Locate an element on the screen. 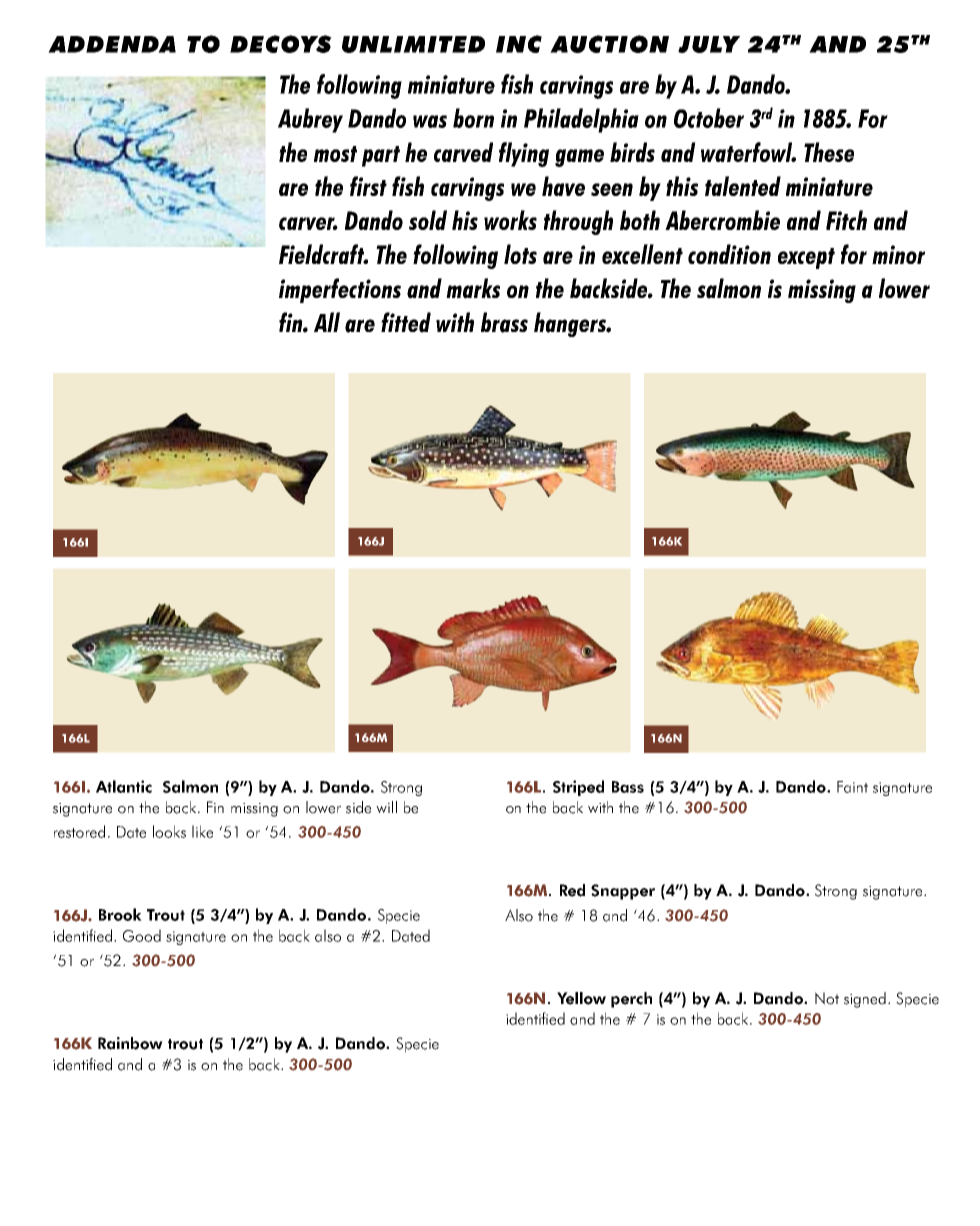  INC is located at coordinates (519, 44).
